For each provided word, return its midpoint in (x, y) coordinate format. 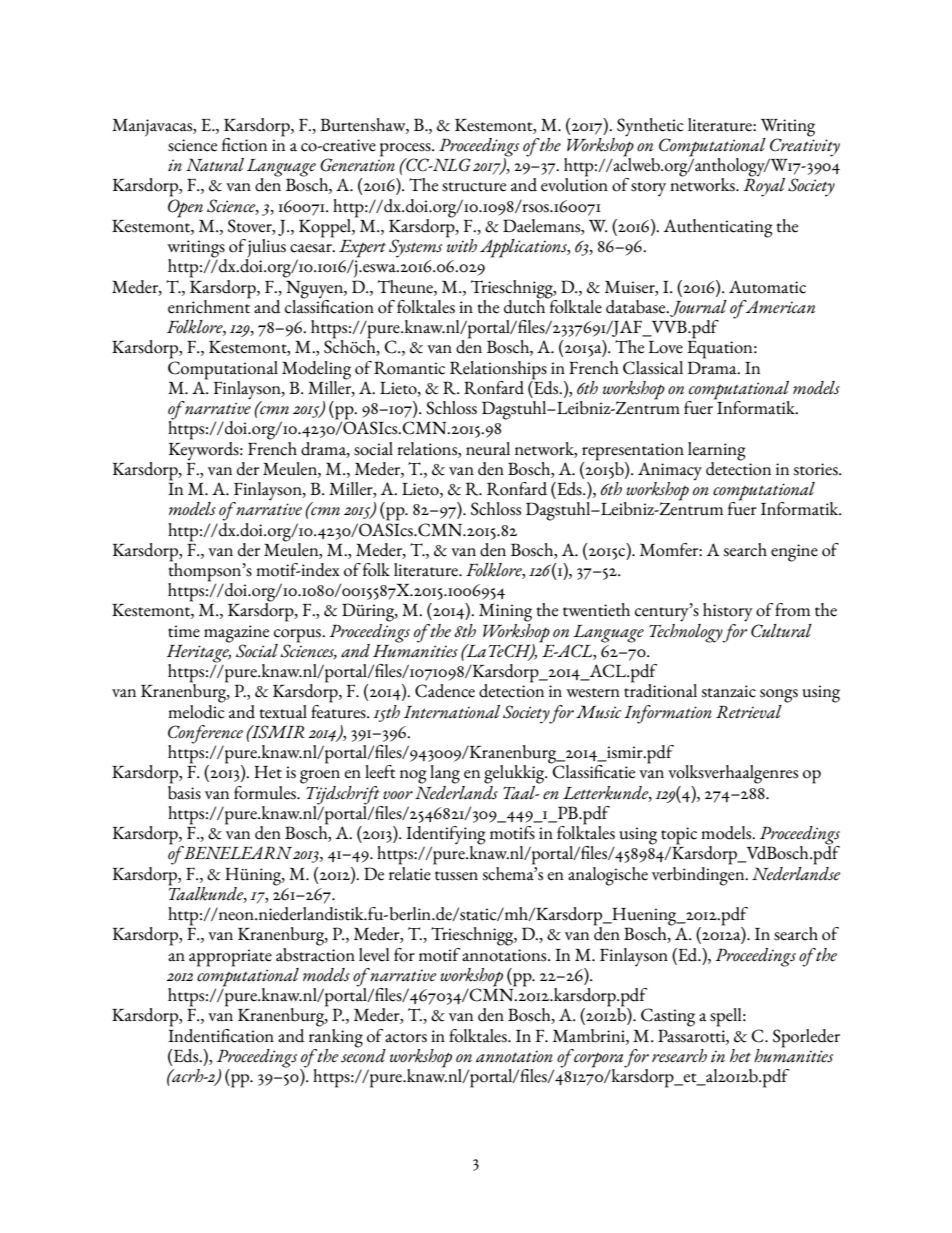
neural (488, 449)
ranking (336, 1037)
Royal (764, 186)
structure (474, 187)
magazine (236, 635)
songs (779, 696)
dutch (526, 305)
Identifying (446, 836)
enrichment (209, 305)
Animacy (670, 472)
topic (679, 837)
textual (283, 712)
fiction (244, 145)
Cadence (445, 691)
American (779, 307)
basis (184, 791)
